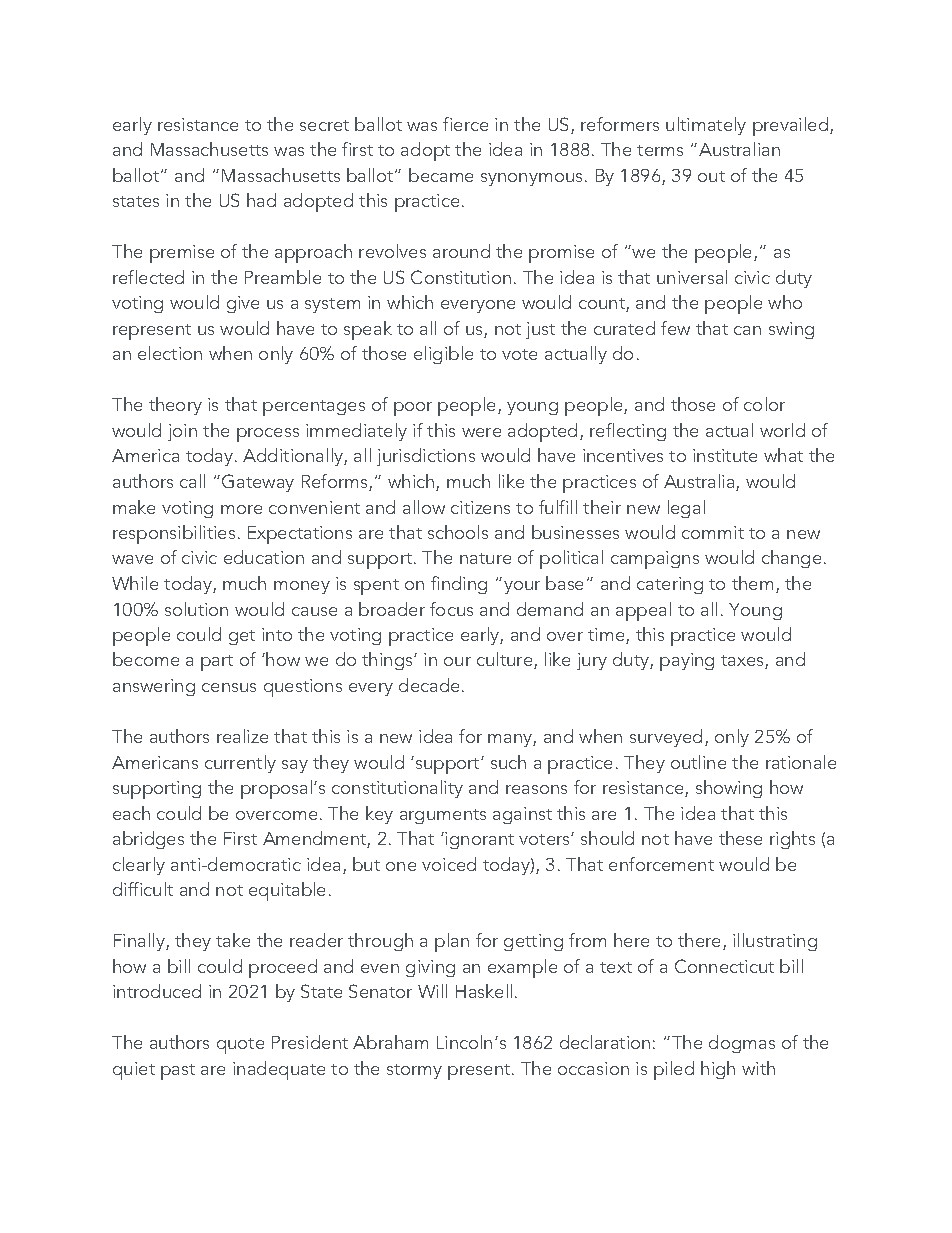  I want to click on these, so click(740, 838).
